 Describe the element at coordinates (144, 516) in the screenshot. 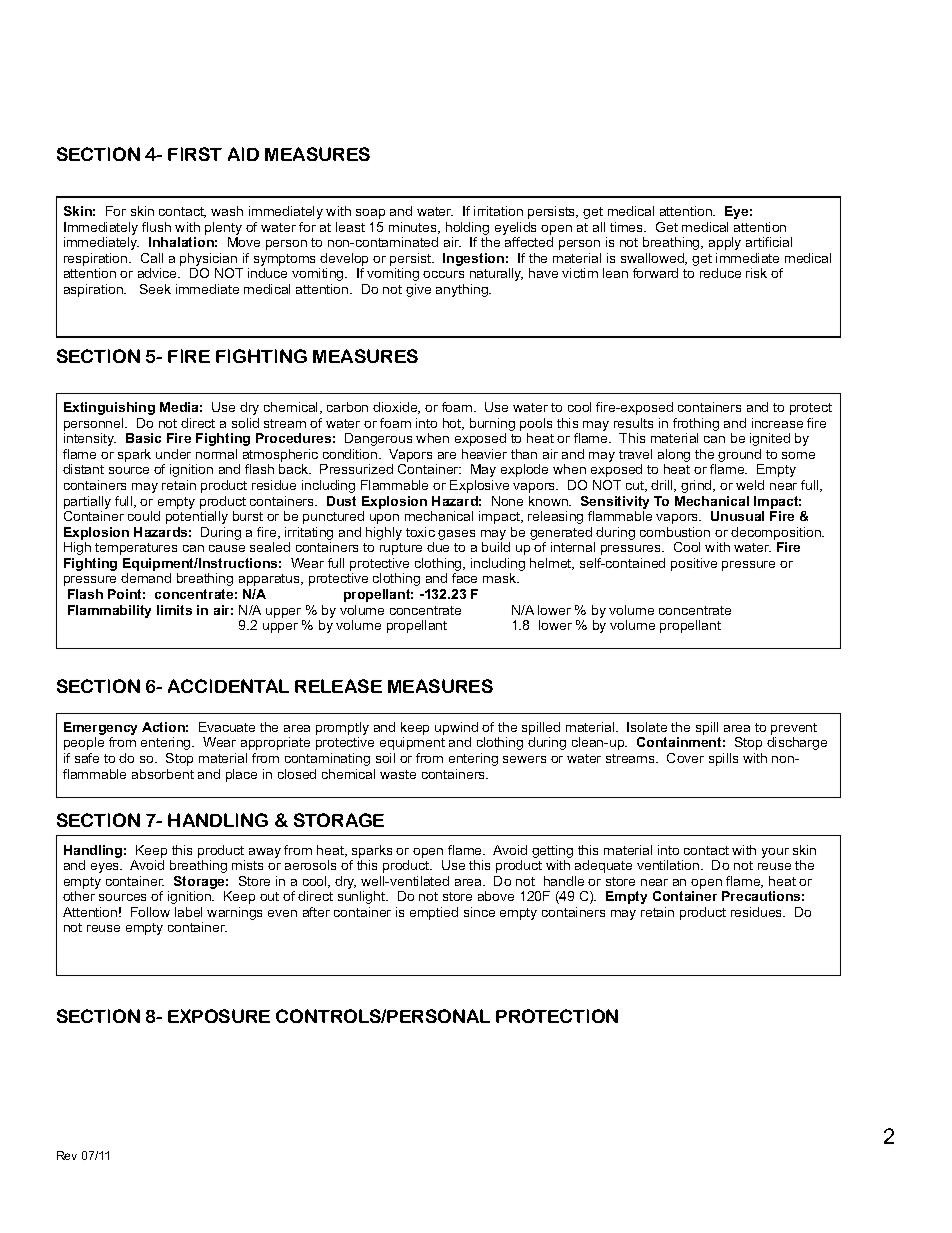

I see `could` at that location.
